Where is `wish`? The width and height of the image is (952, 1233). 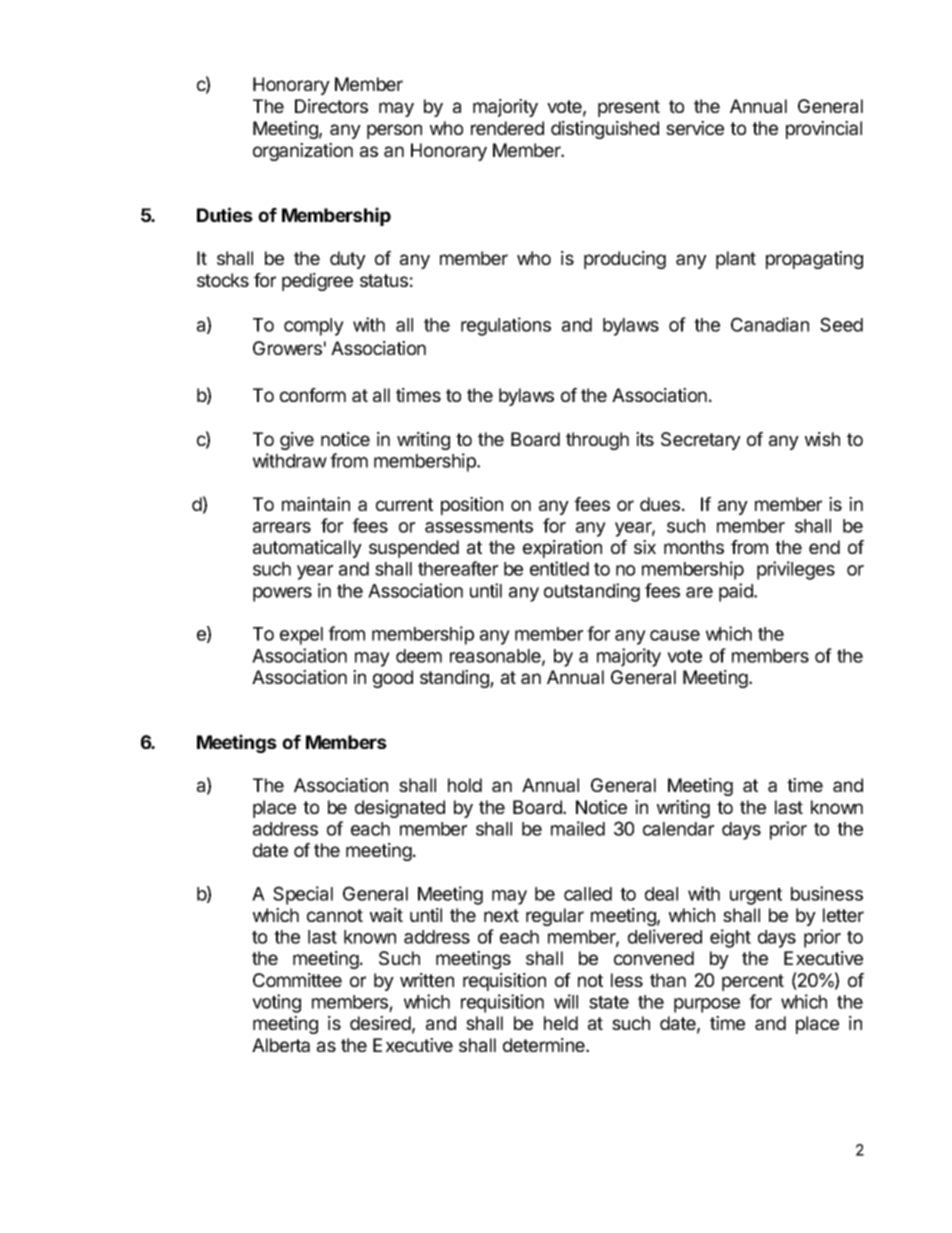
wish is located at coordinates (822, 439).
